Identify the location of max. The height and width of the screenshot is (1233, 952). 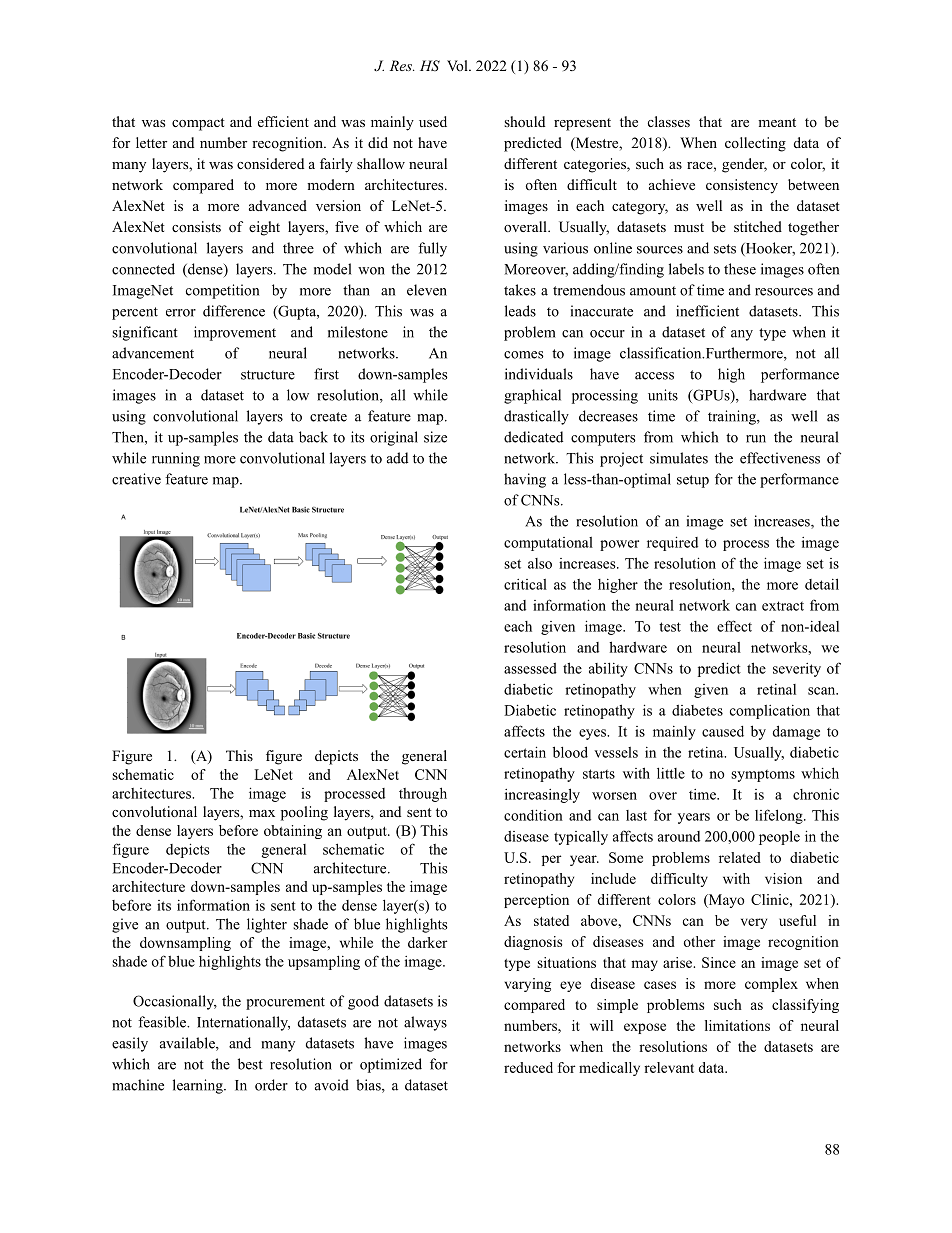
(262, 813).
